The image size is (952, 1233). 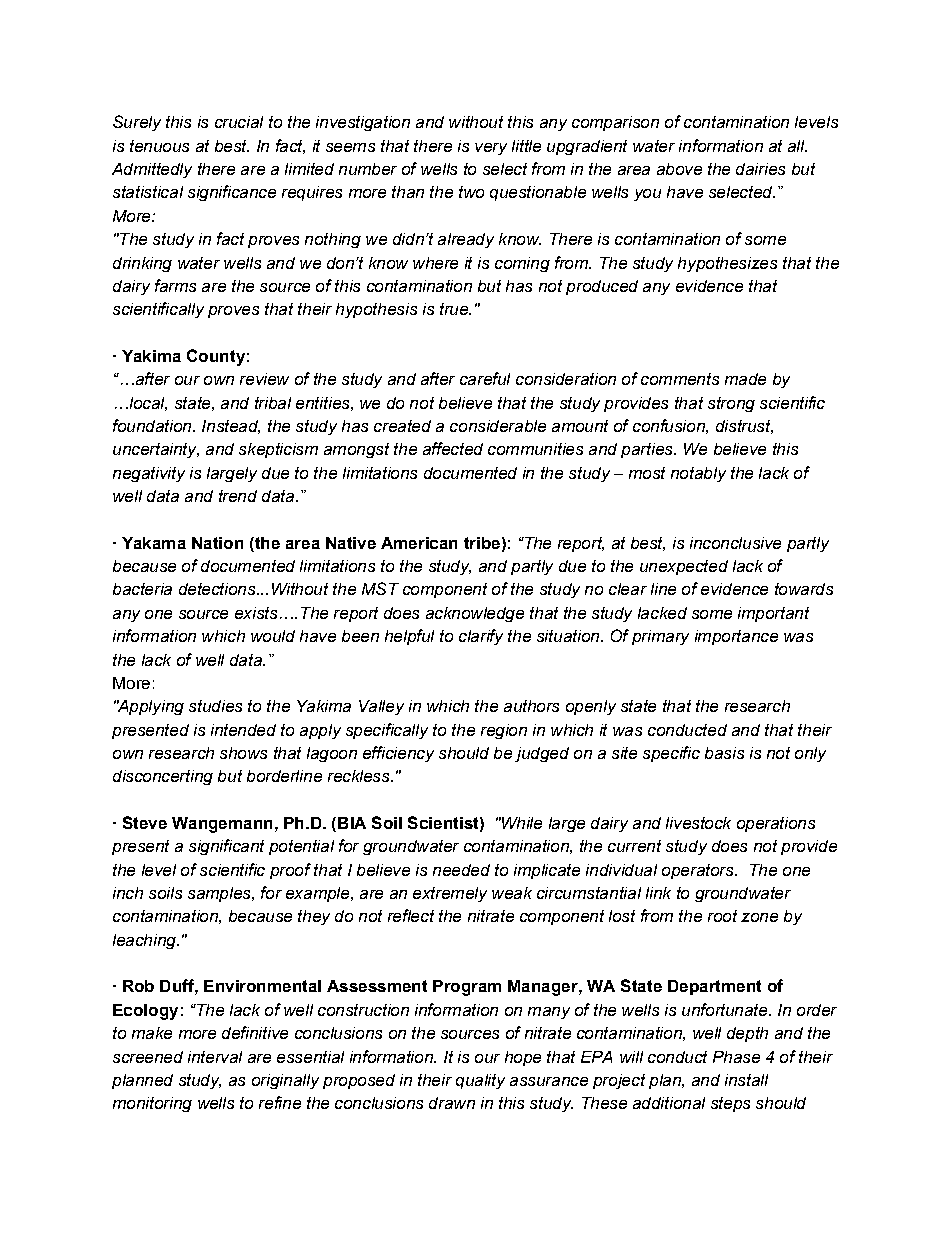 I want to click on affected, so click(x=453, y=448).
